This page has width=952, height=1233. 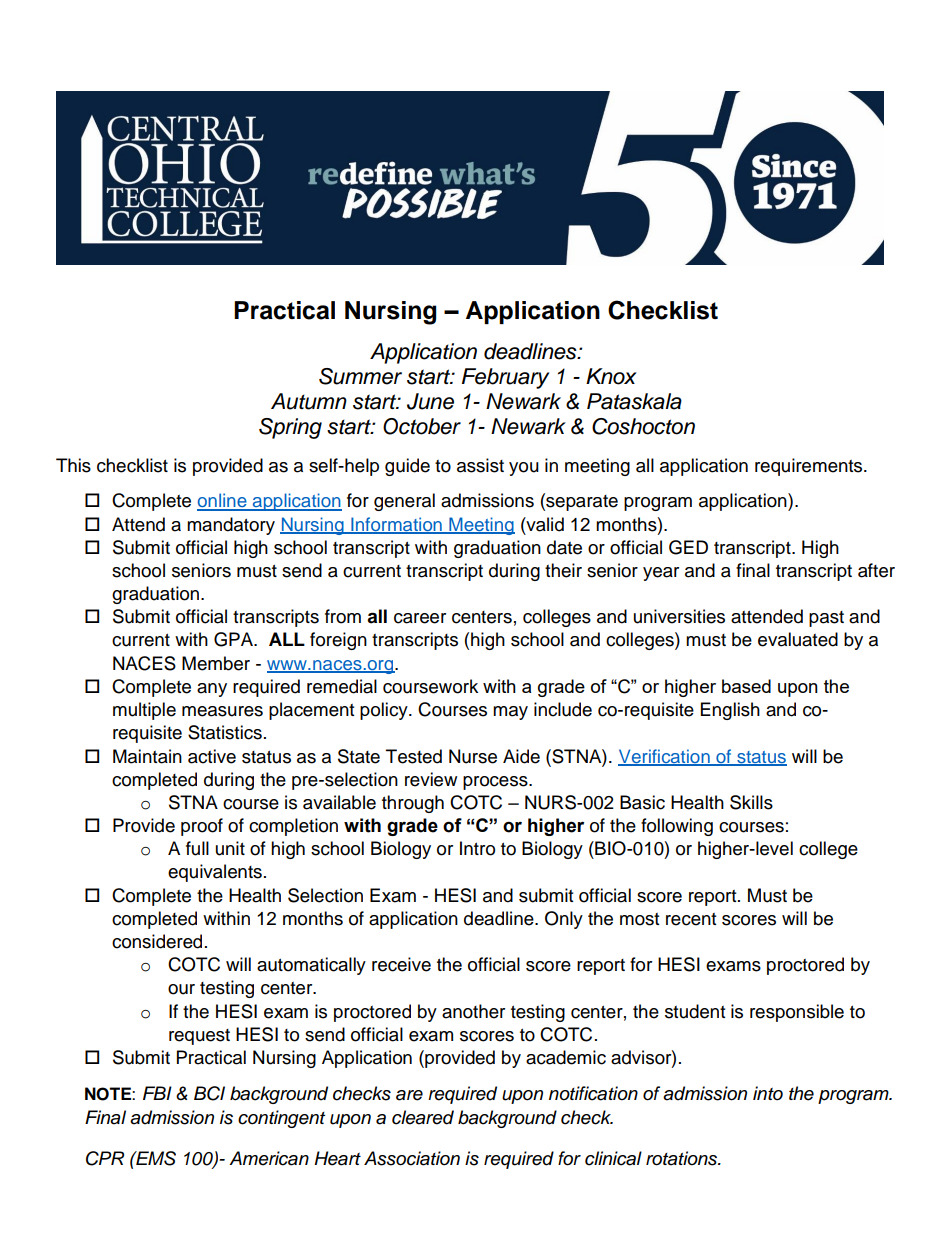 What do you see at coordinates (105, 1158) in the page?
I see `CPR` at bounding box center [105, 1158].
